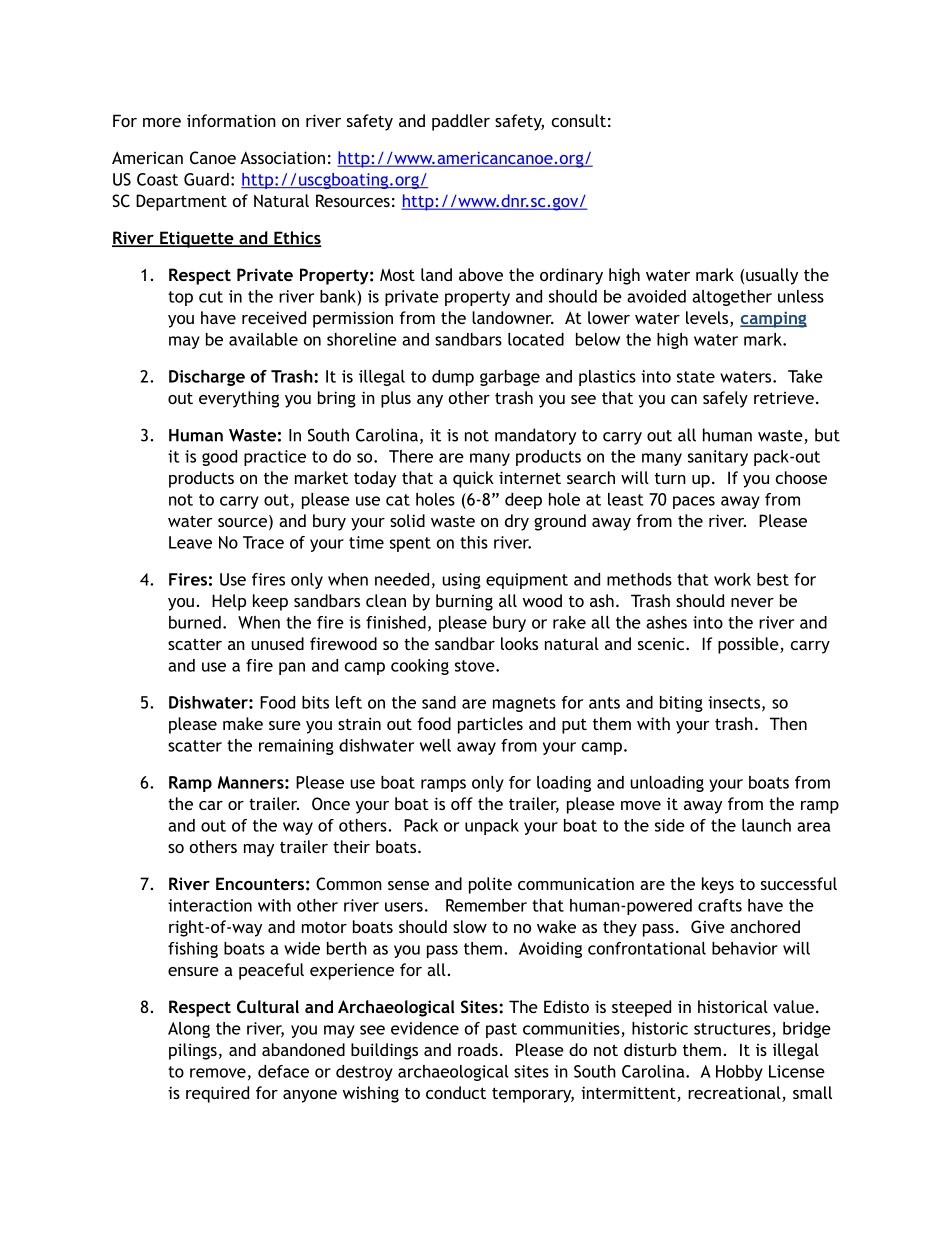  Describe the element at coordinates (464, 602) in the screenshot. I see `burning` at that location.
